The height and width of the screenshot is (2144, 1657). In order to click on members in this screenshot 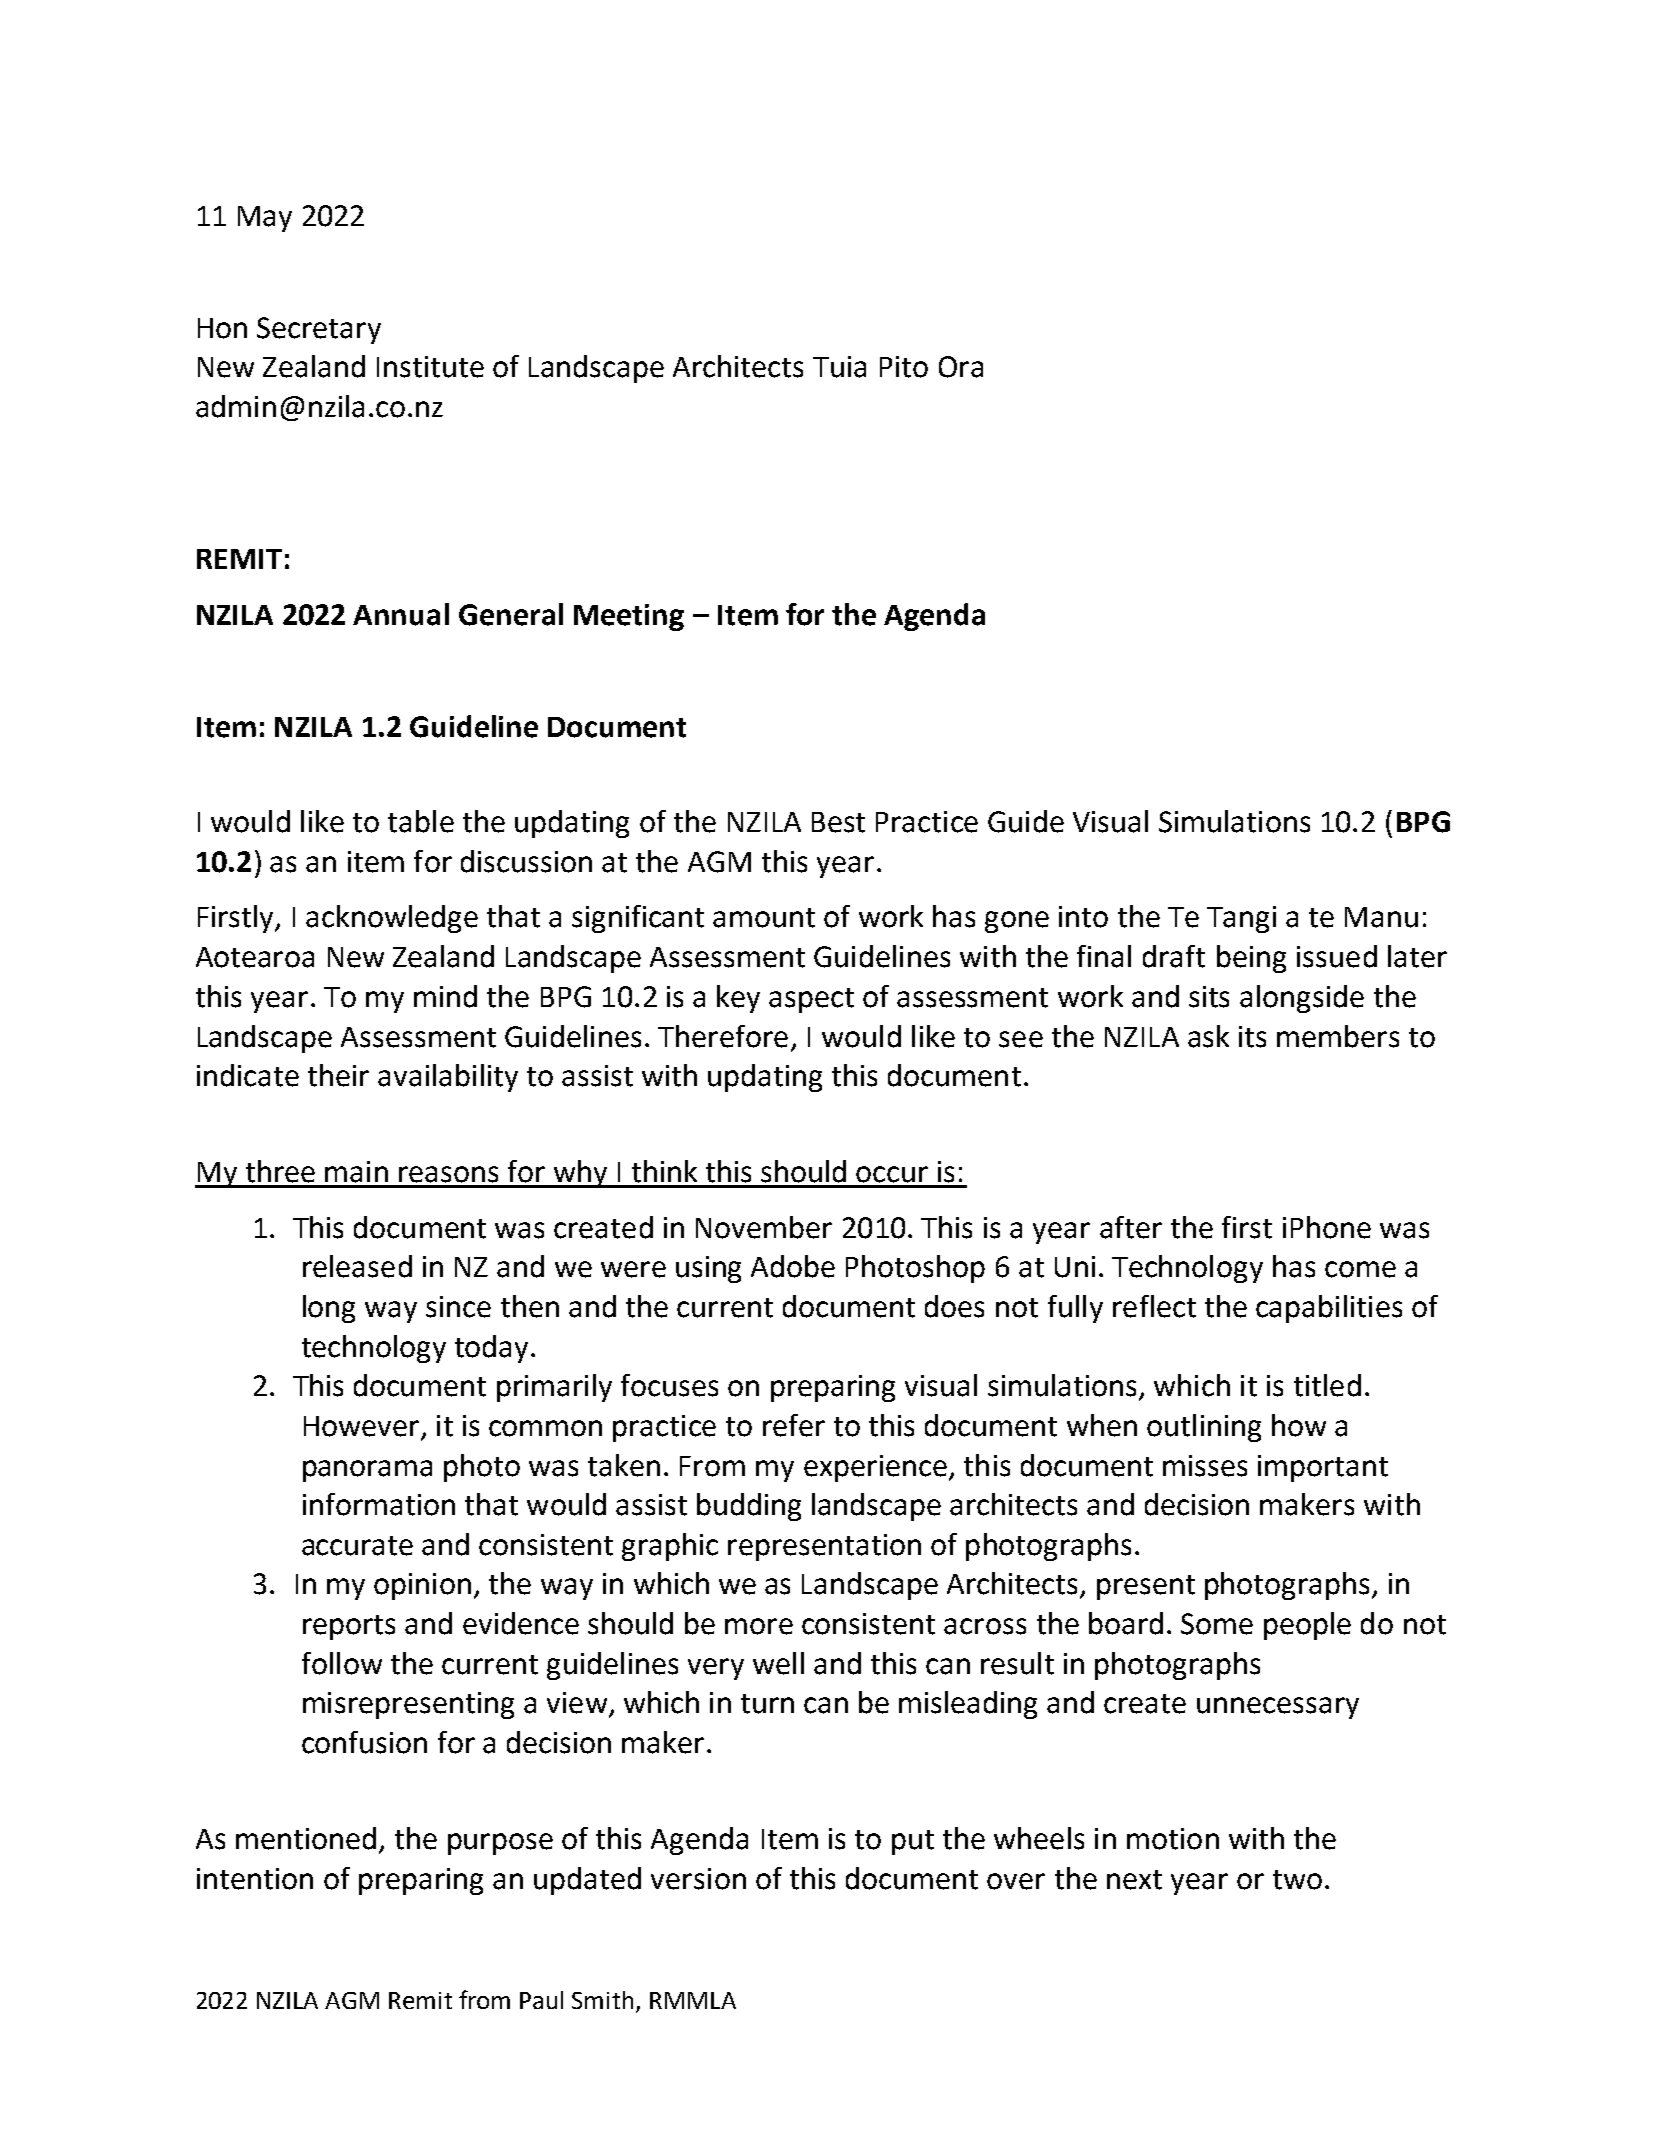, I will do `click(1338, 1036)`.
